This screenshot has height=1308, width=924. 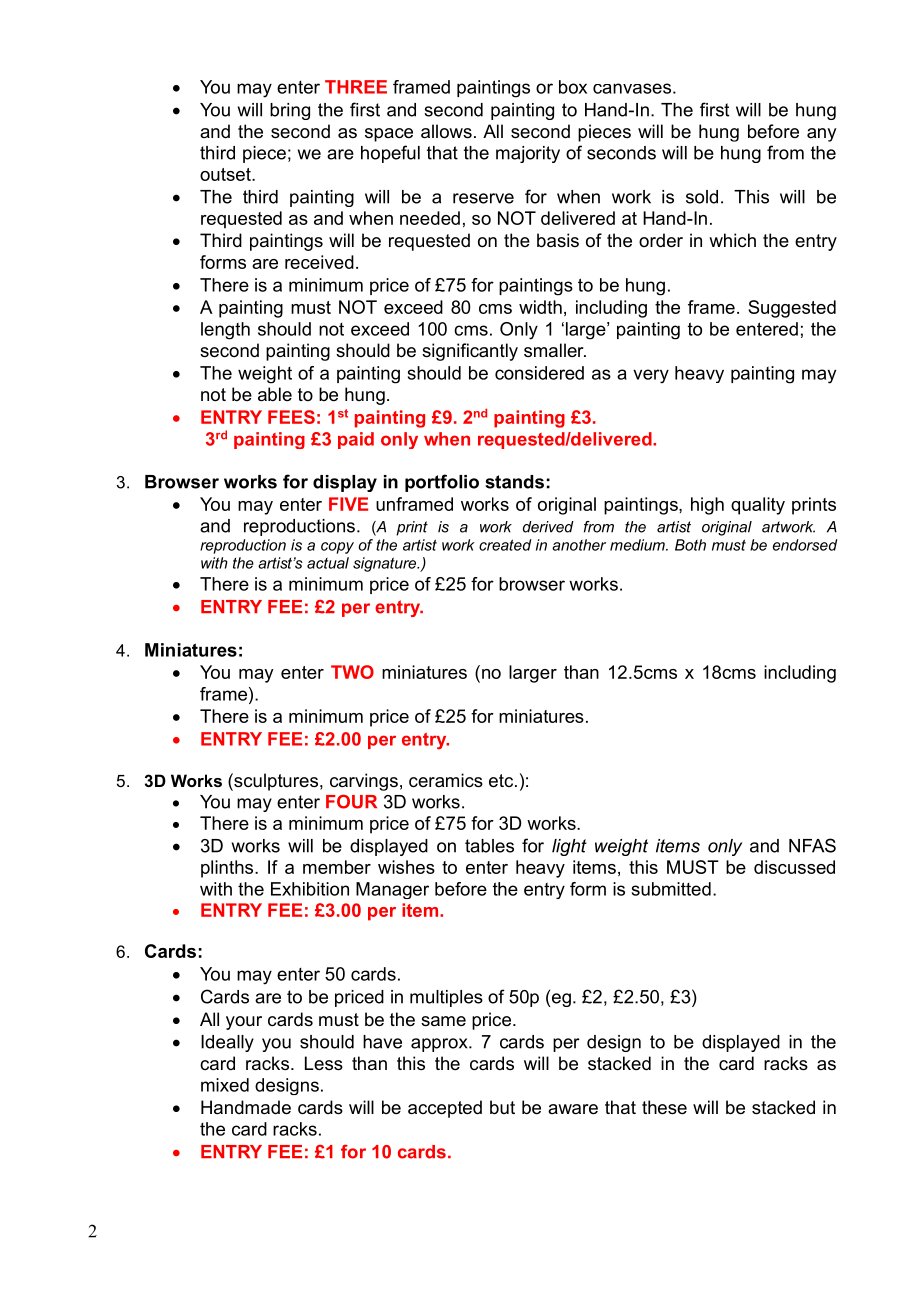 What do you see at coordinates (528, 154) in the screenshot?
I see `majority` at bounding box center [528, 154].
